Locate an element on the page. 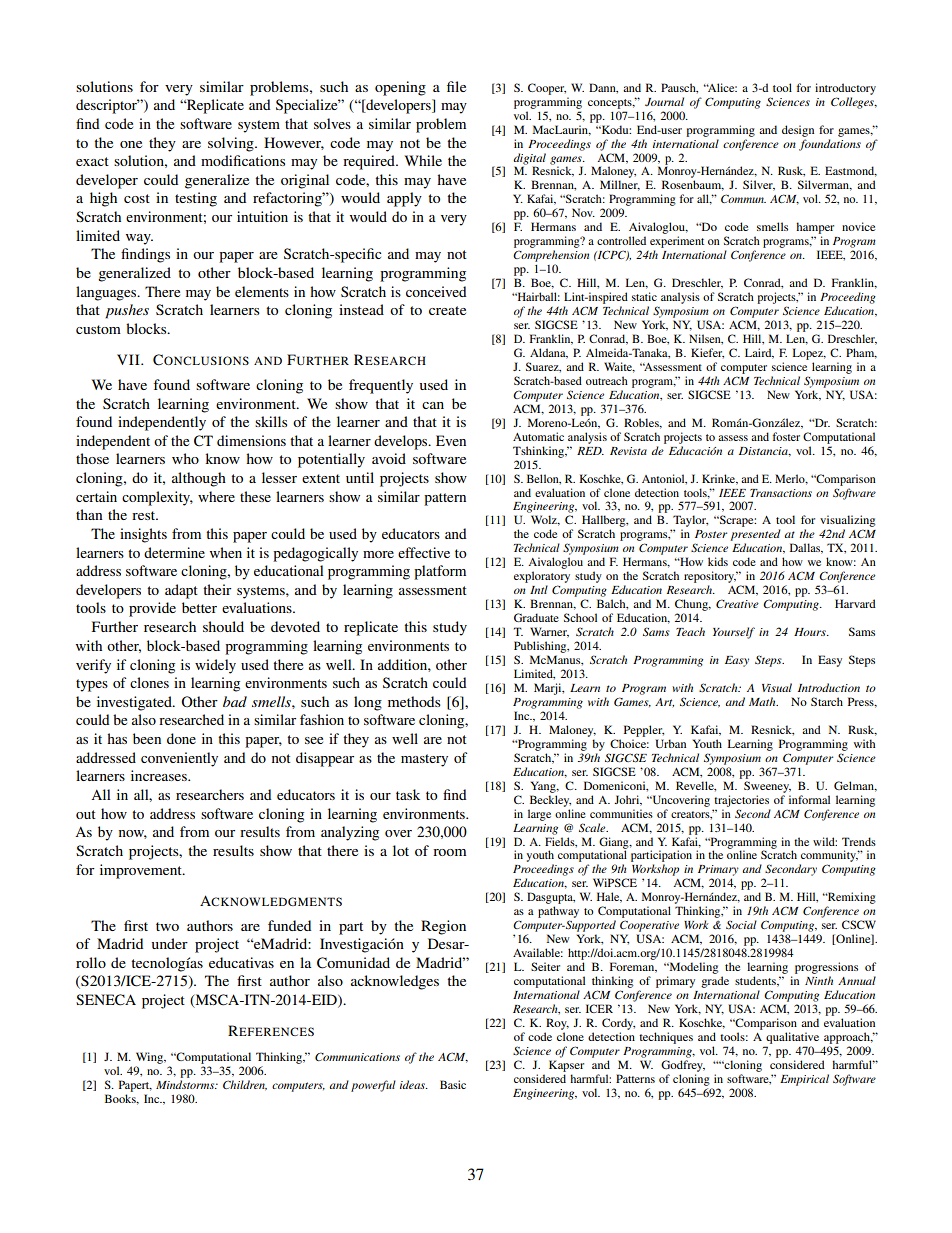 The width and height of the image is (952, 1233). design is located at coordinates (798, 131).
